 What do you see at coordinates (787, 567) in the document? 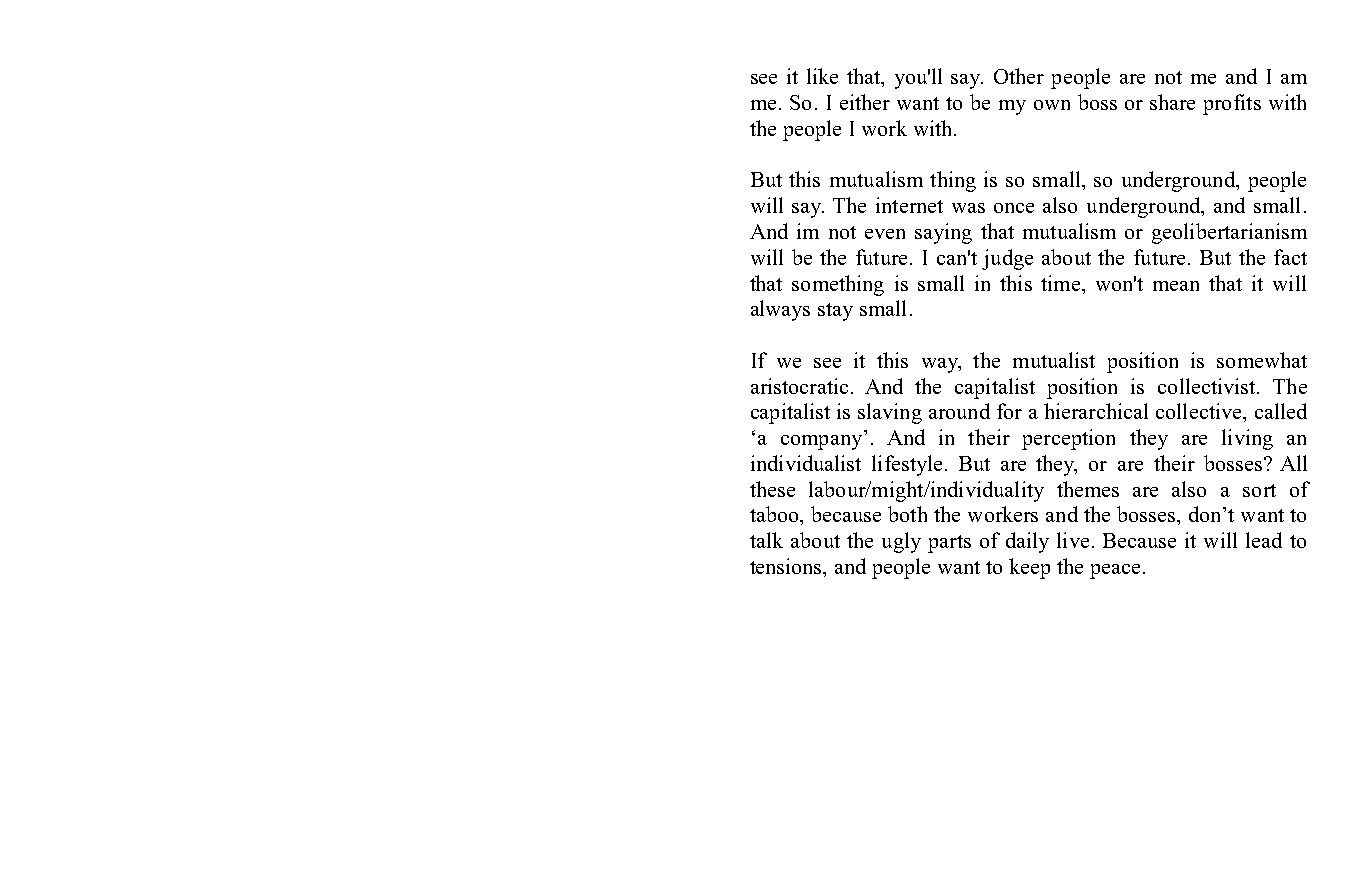
I see `tensions` at bounding box center [787, 567].
